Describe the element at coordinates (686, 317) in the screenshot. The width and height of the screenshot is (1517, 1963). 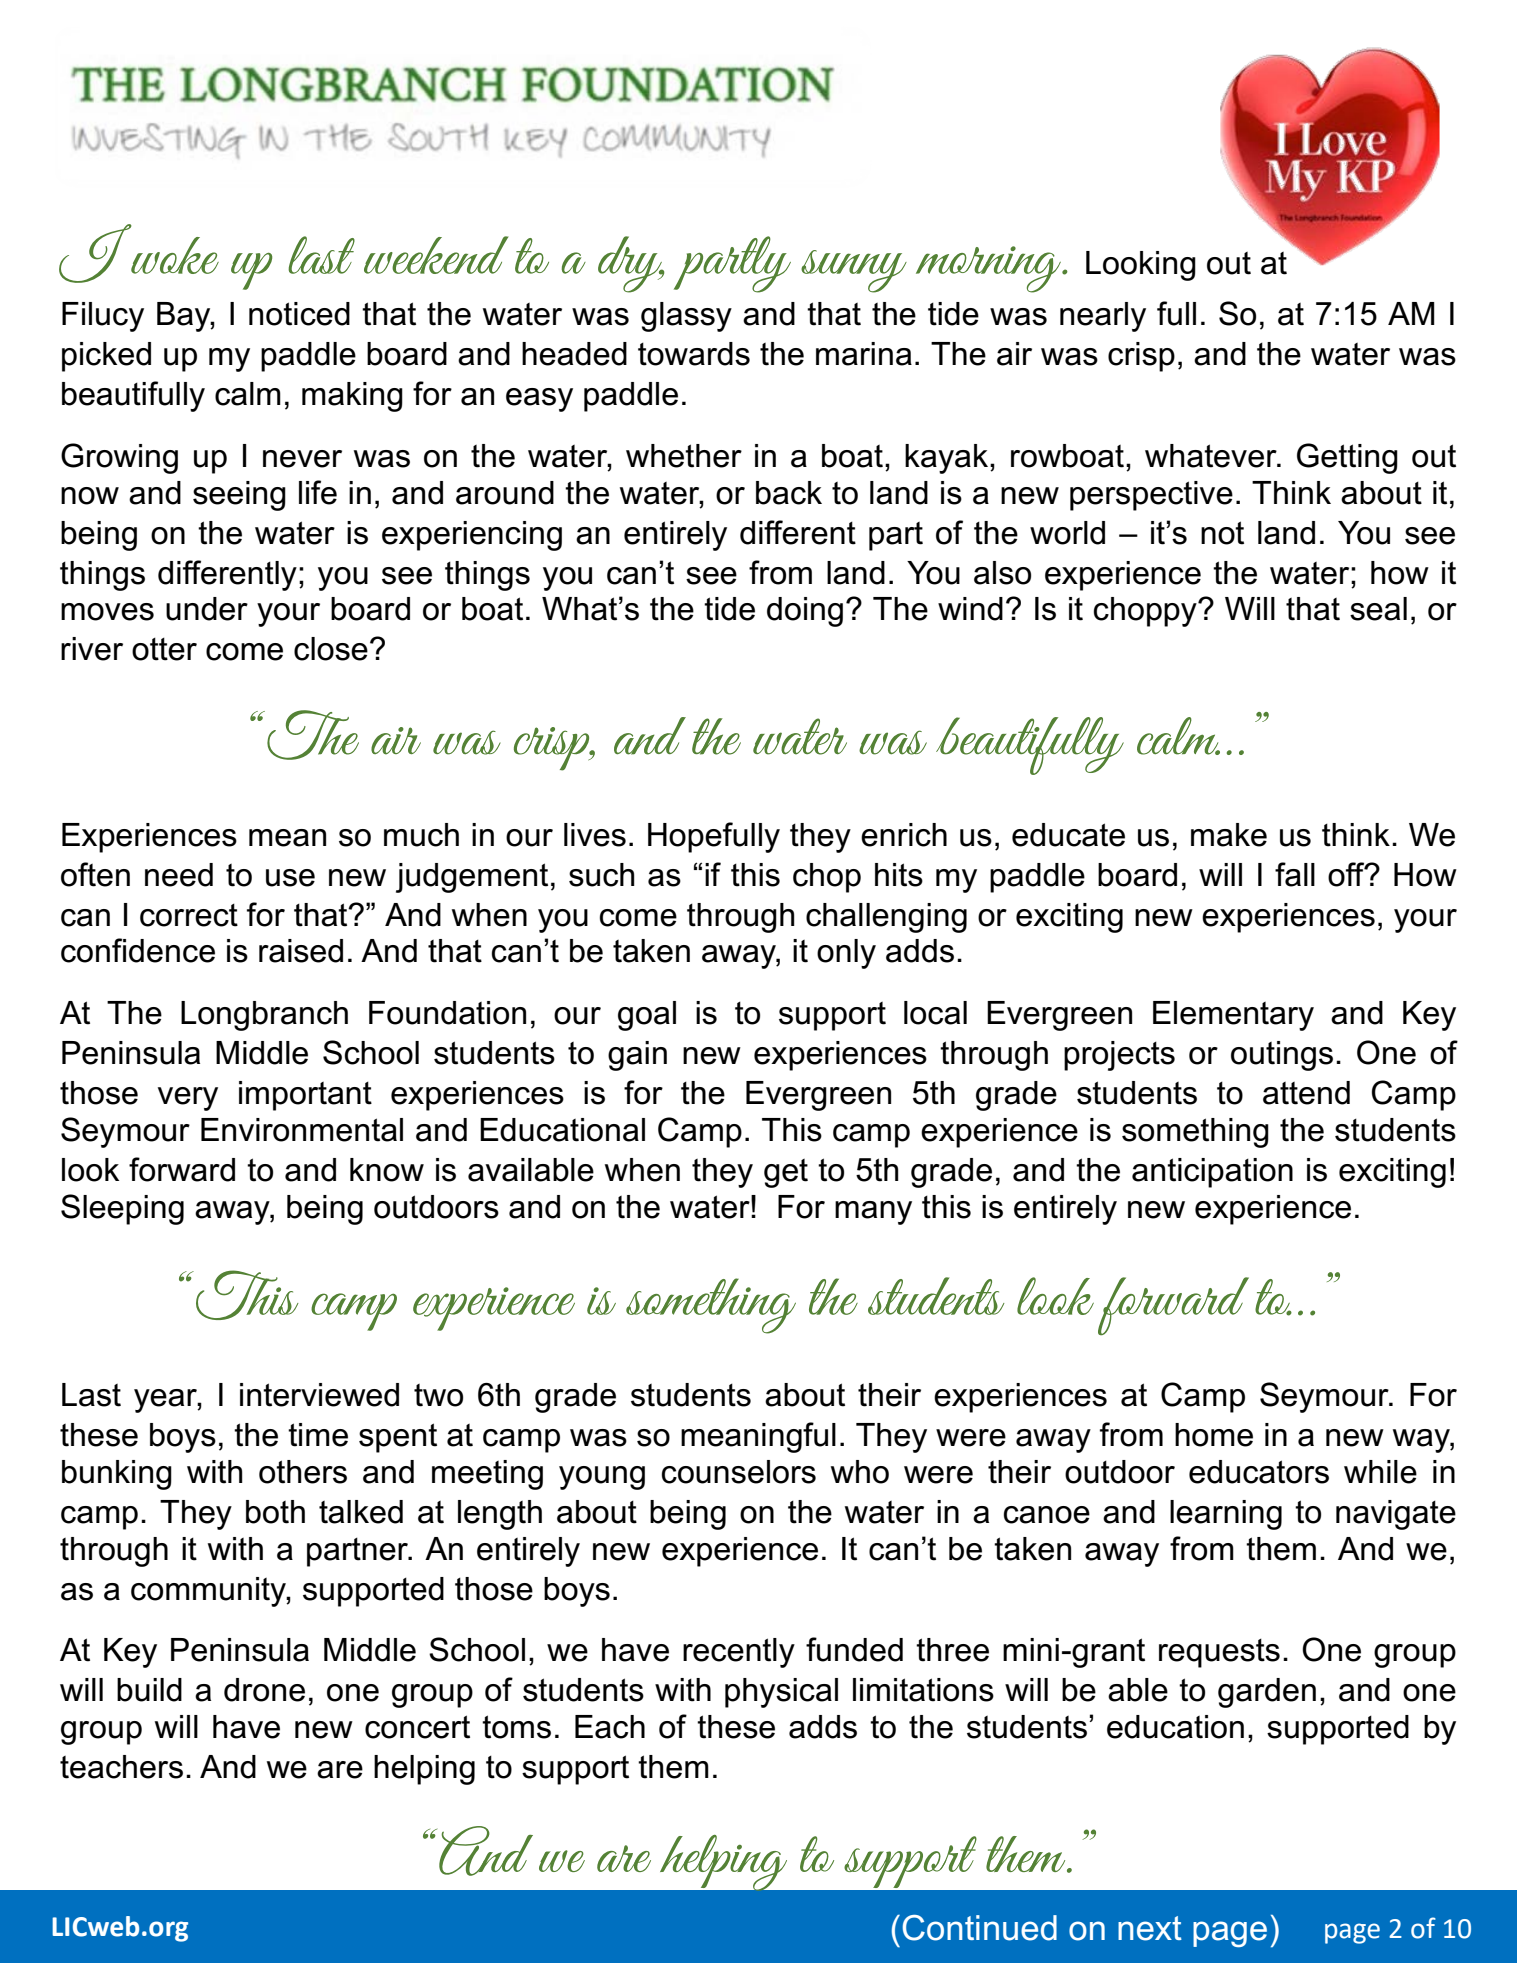
I see `glassy` at that location.
